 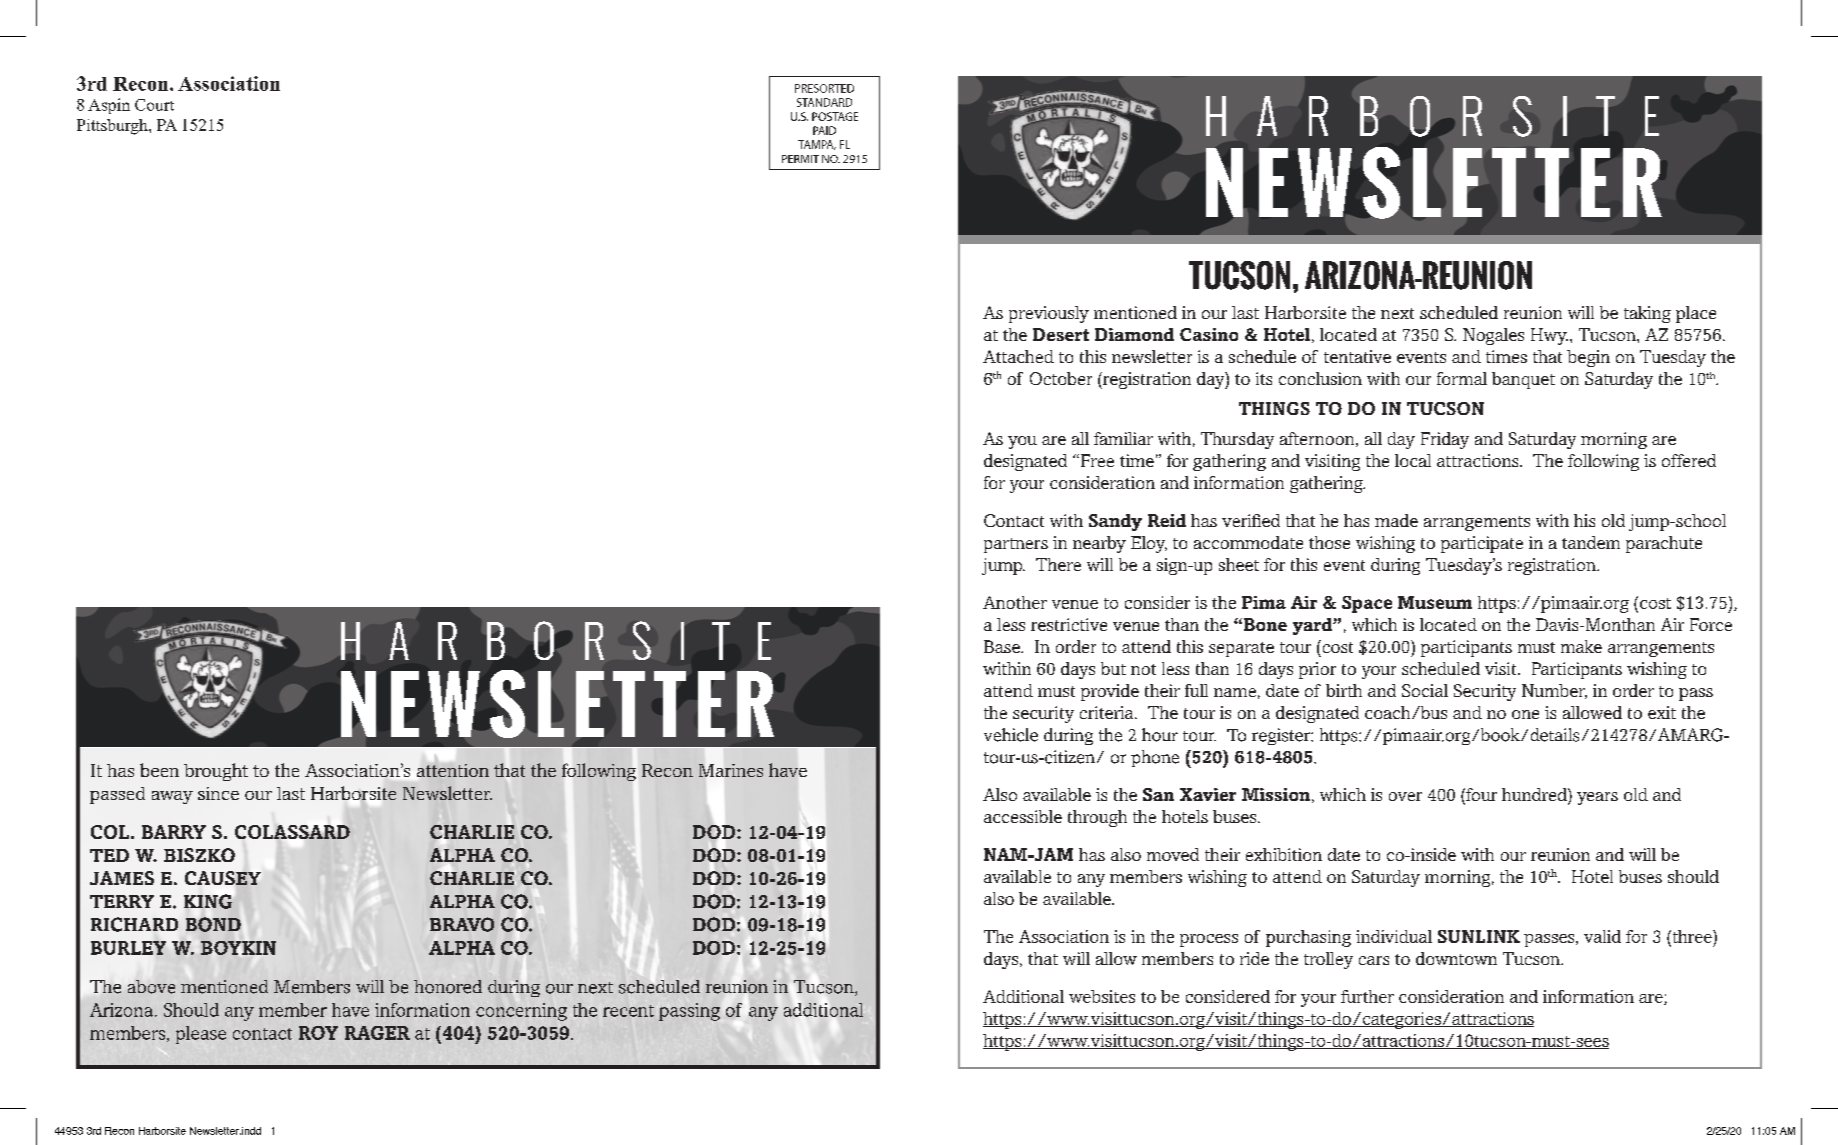 What do you see at coordinates (1696, 314) in the page?
I see `place` at bounding box center [1696, 314].
